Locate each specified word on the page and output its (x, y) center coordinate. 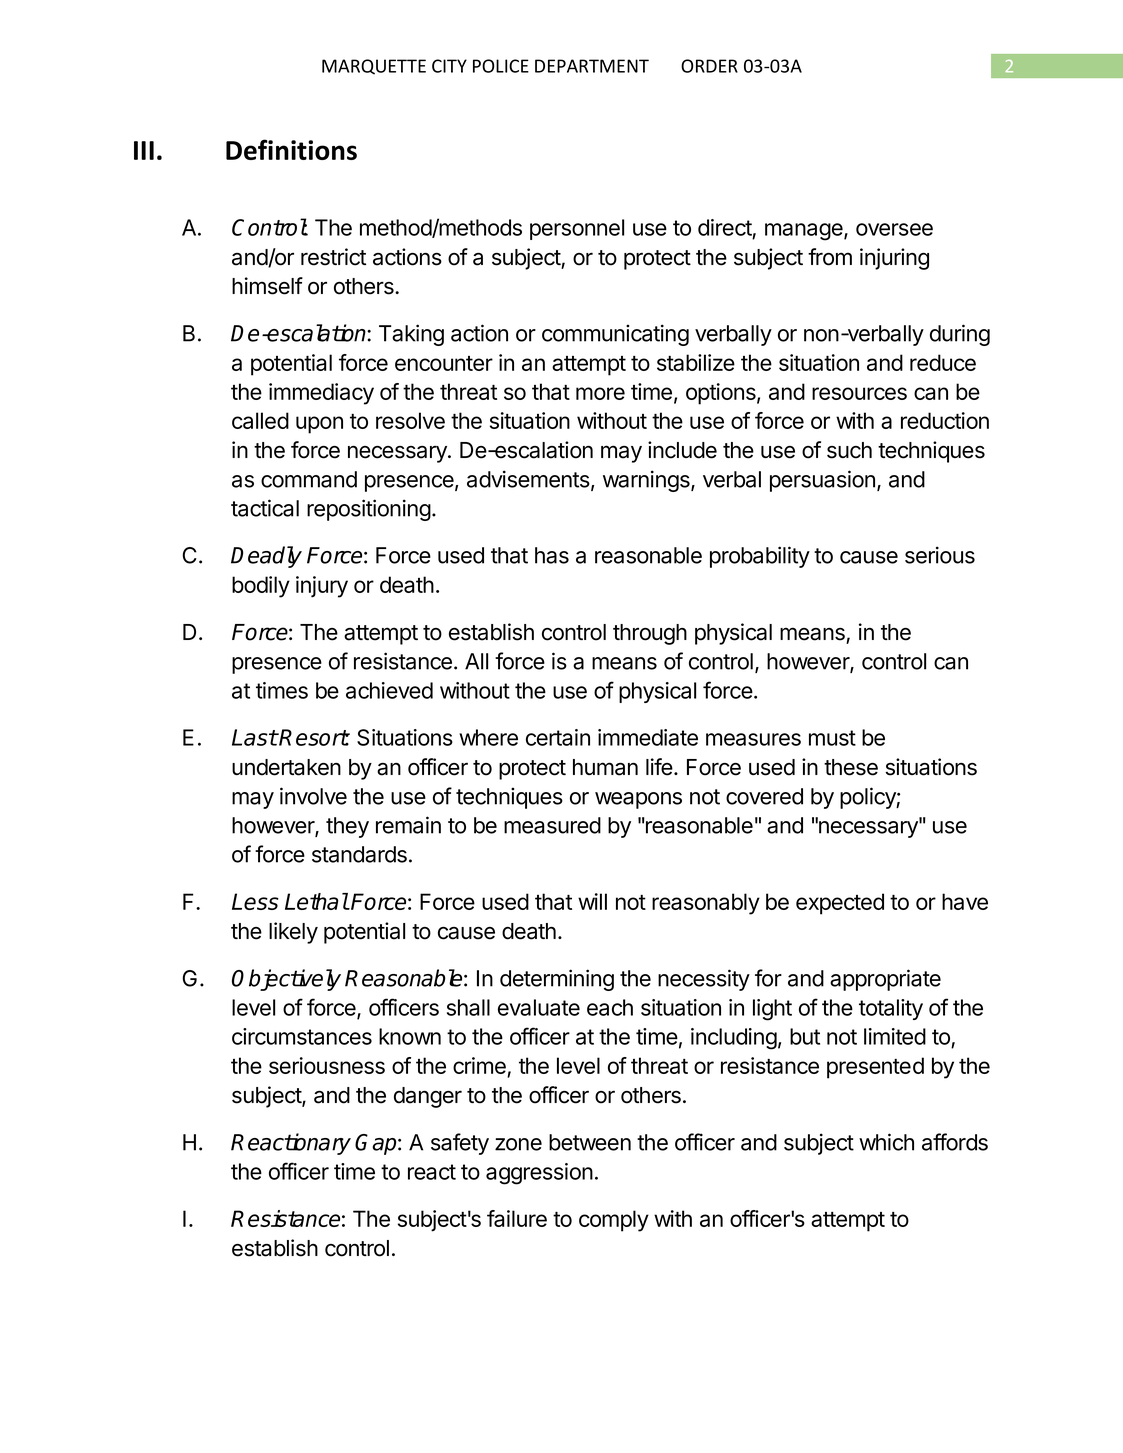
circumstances (302, 1036)
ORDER (709, 66)
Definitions (291, 149)
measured (552, 825)
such (849, 450)
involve (313, 796)
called (260, 420)
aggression (539, 1174)
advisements (529, 480)
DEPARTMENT (592, 66)
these (851, 767)
